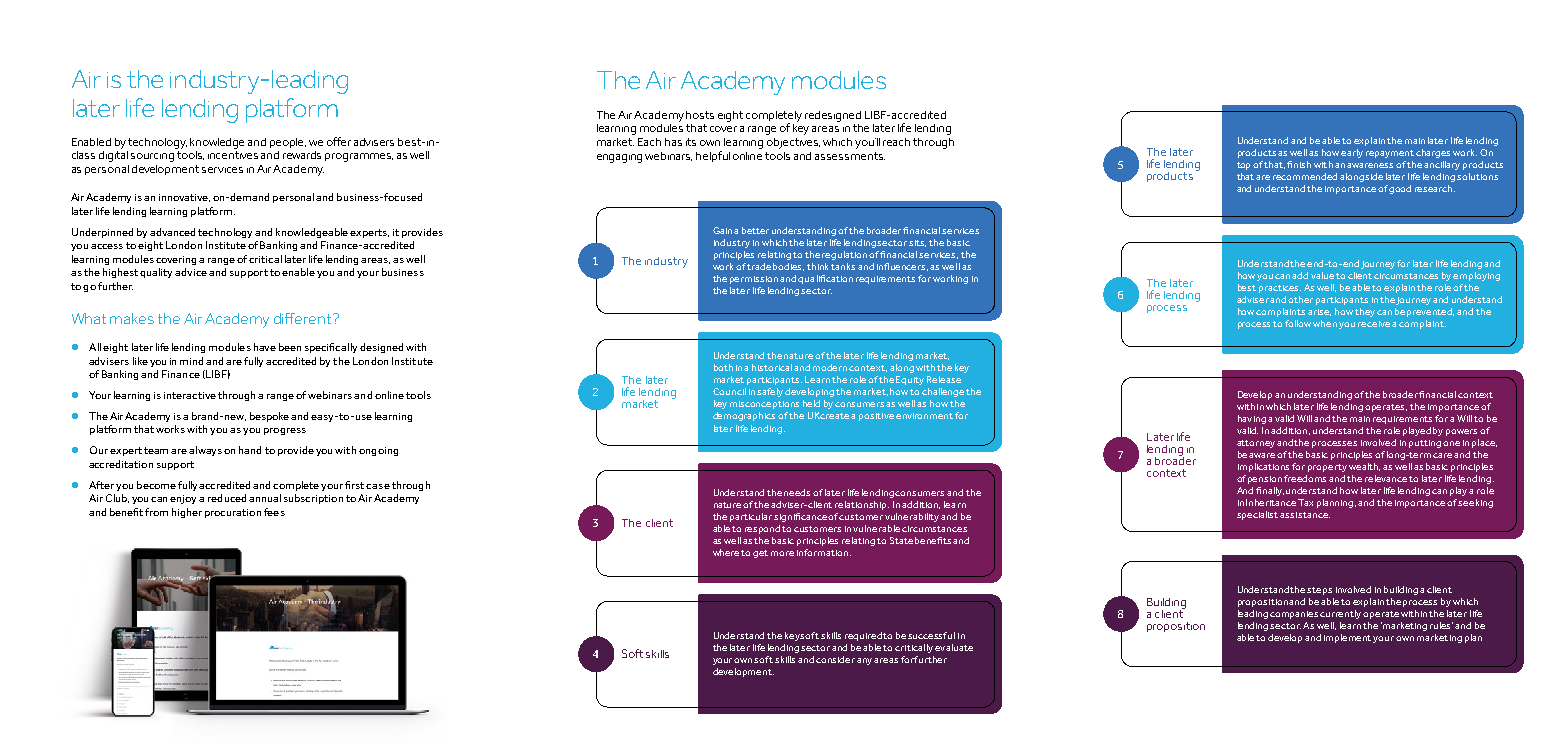 The image size is (1568, 744). What do you see at coordinates (835, 659) in the screenshot?
I see `consider` at bounding box center [835, 659].
